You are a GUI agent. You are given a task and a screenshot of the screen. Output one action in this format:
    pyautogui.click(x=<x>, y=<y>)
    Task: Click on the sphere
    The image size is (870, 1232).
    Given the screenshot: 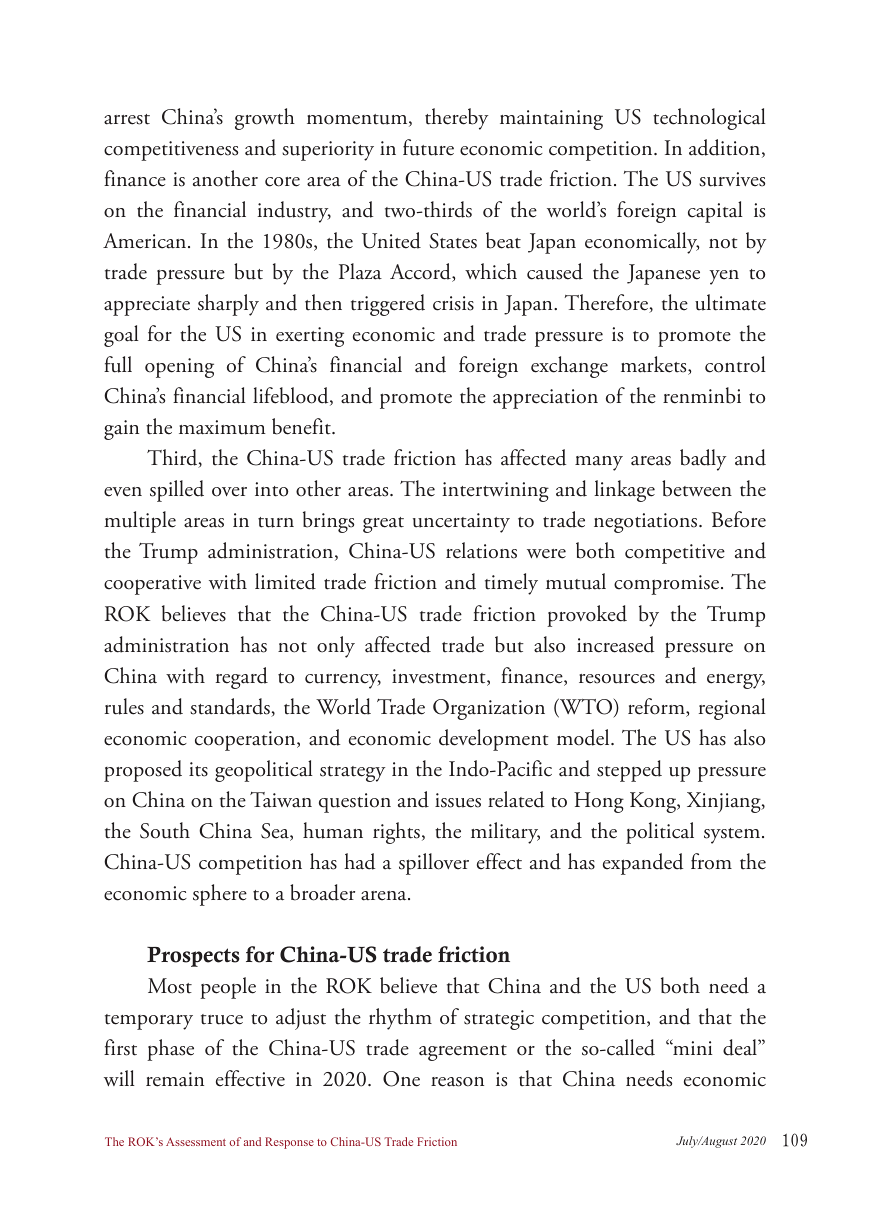 What is the action you would take?
    pyautogui.click(x=220, y=895)
